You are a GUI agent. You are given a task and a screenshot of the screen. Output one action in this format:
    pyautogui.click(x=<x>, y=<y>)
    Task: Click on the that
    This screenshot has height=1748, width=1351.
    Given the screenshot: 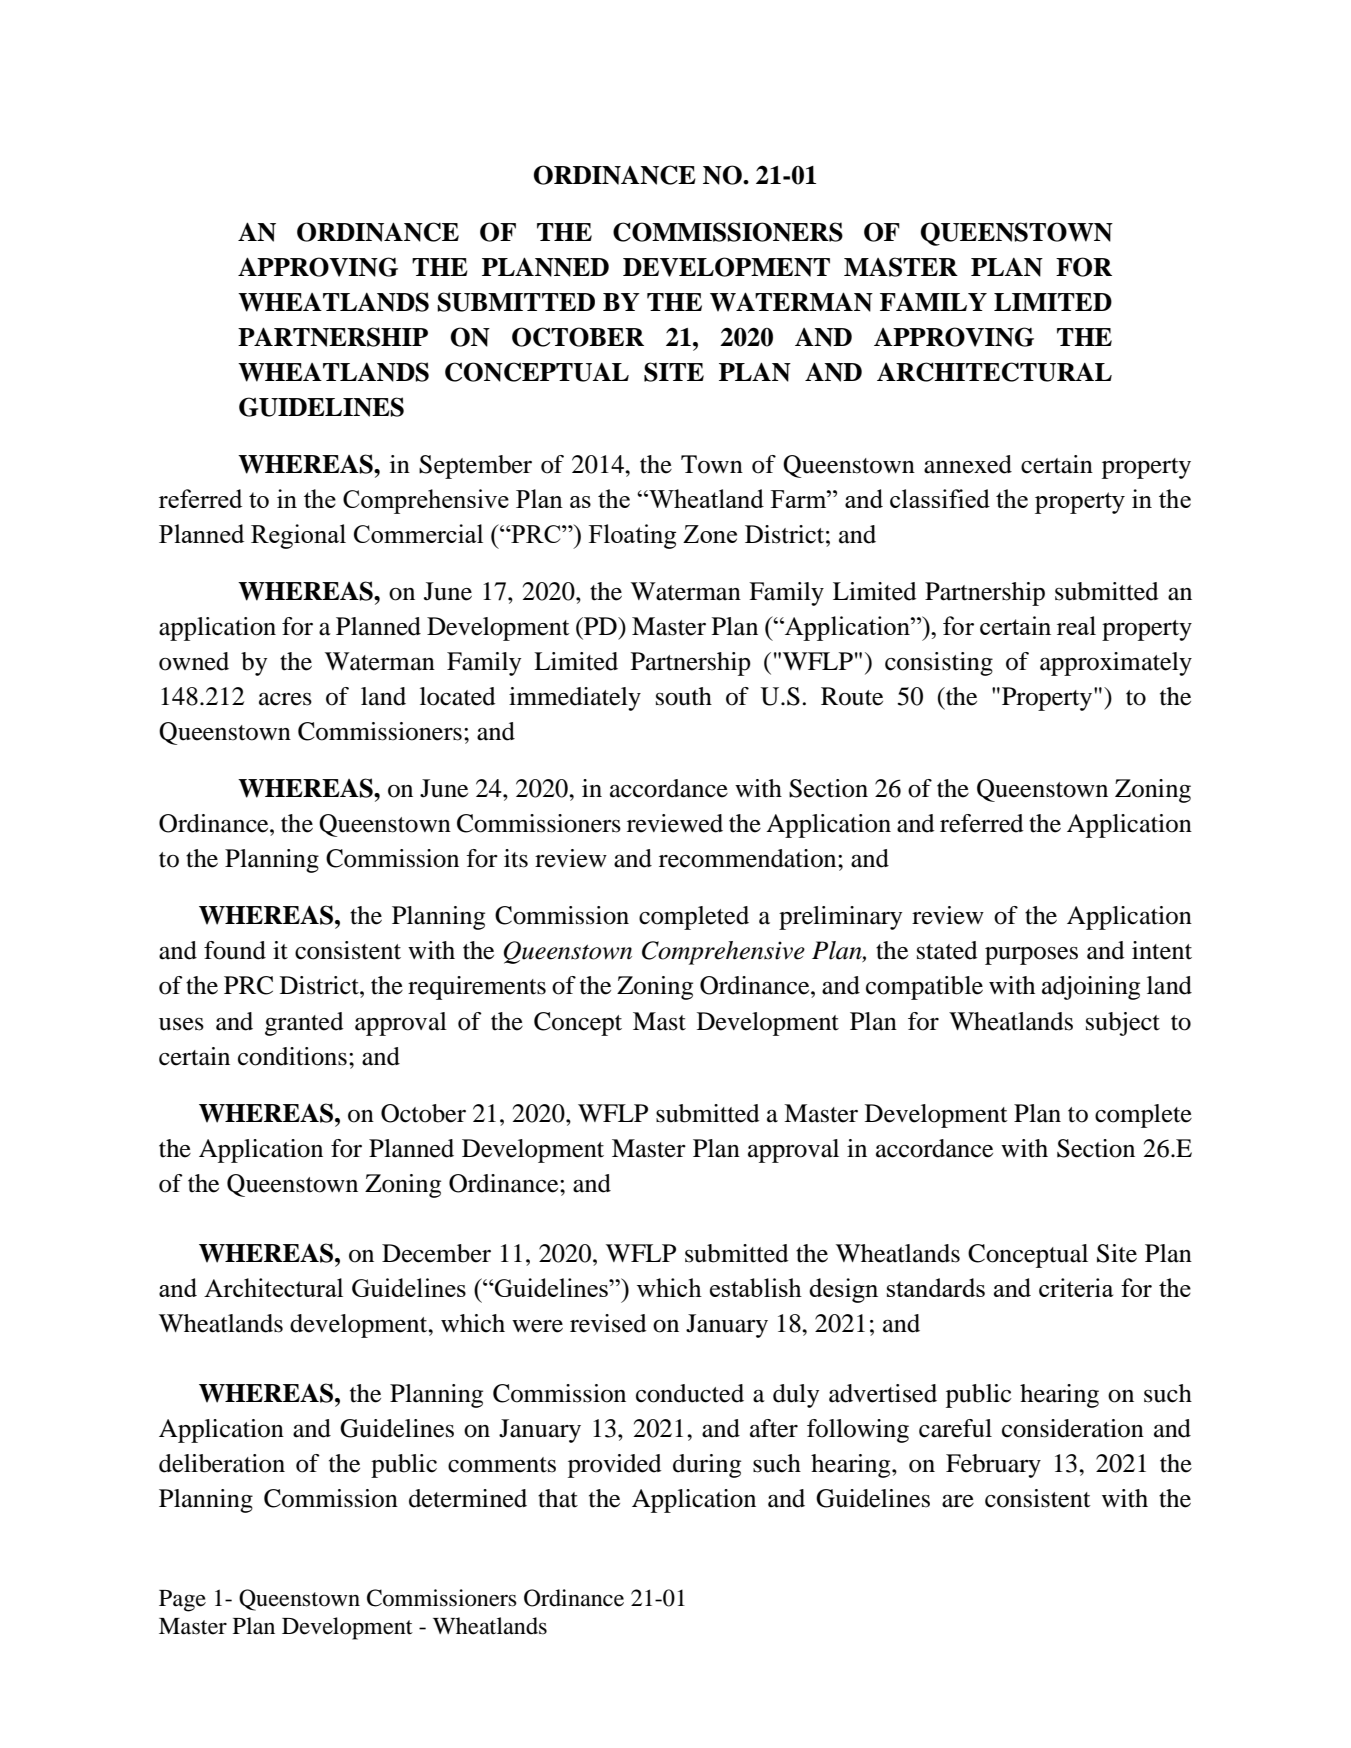 What is the action you would take?
    pyautogui.click(x=558, y=1498)
